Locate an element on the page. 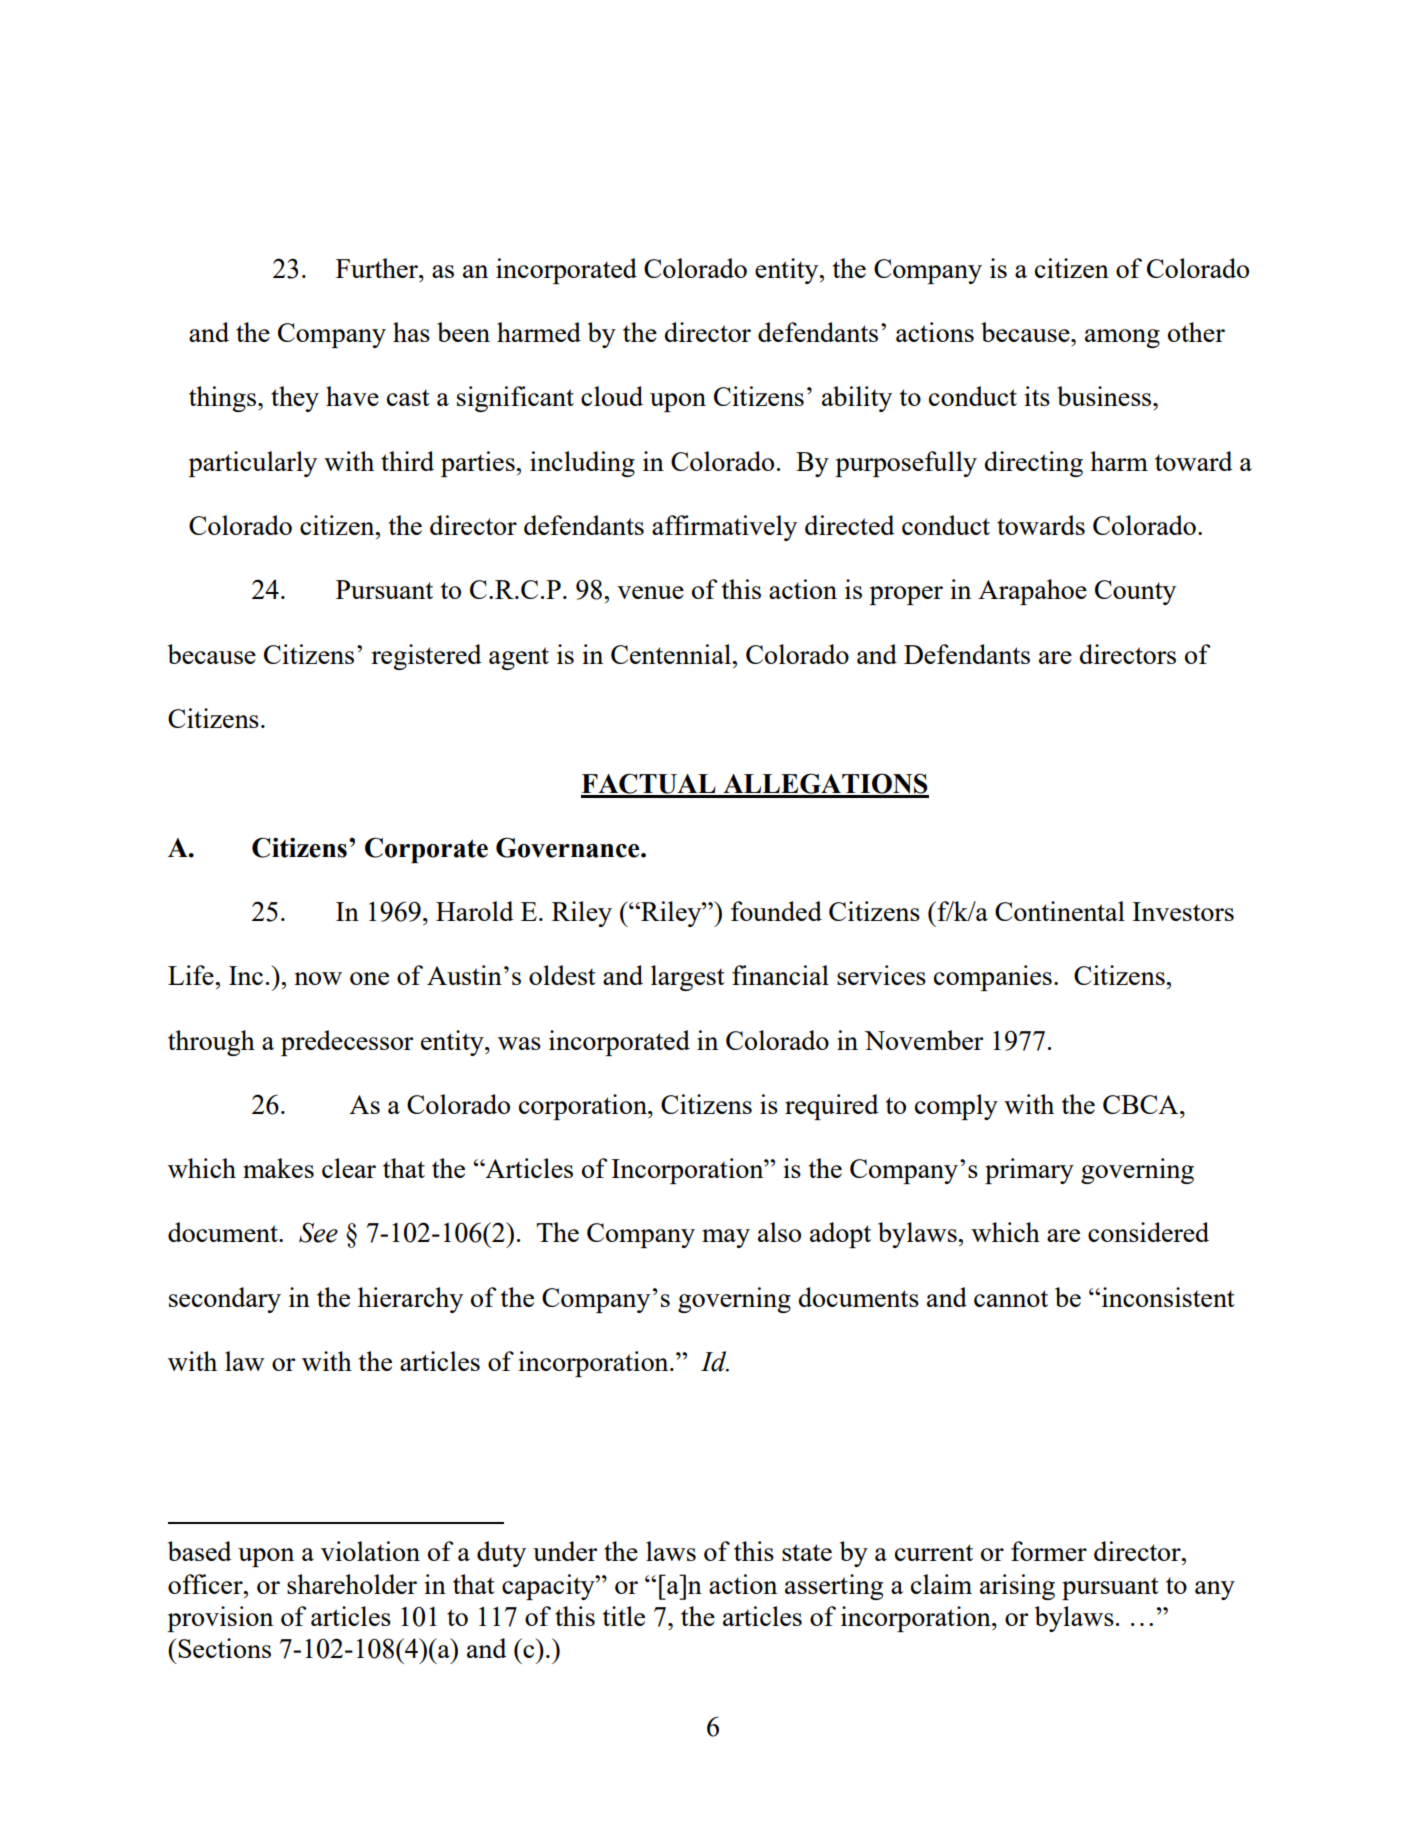 The width and height of the document is (1426, 1846). cloud is located at coordinates (612, 396).
